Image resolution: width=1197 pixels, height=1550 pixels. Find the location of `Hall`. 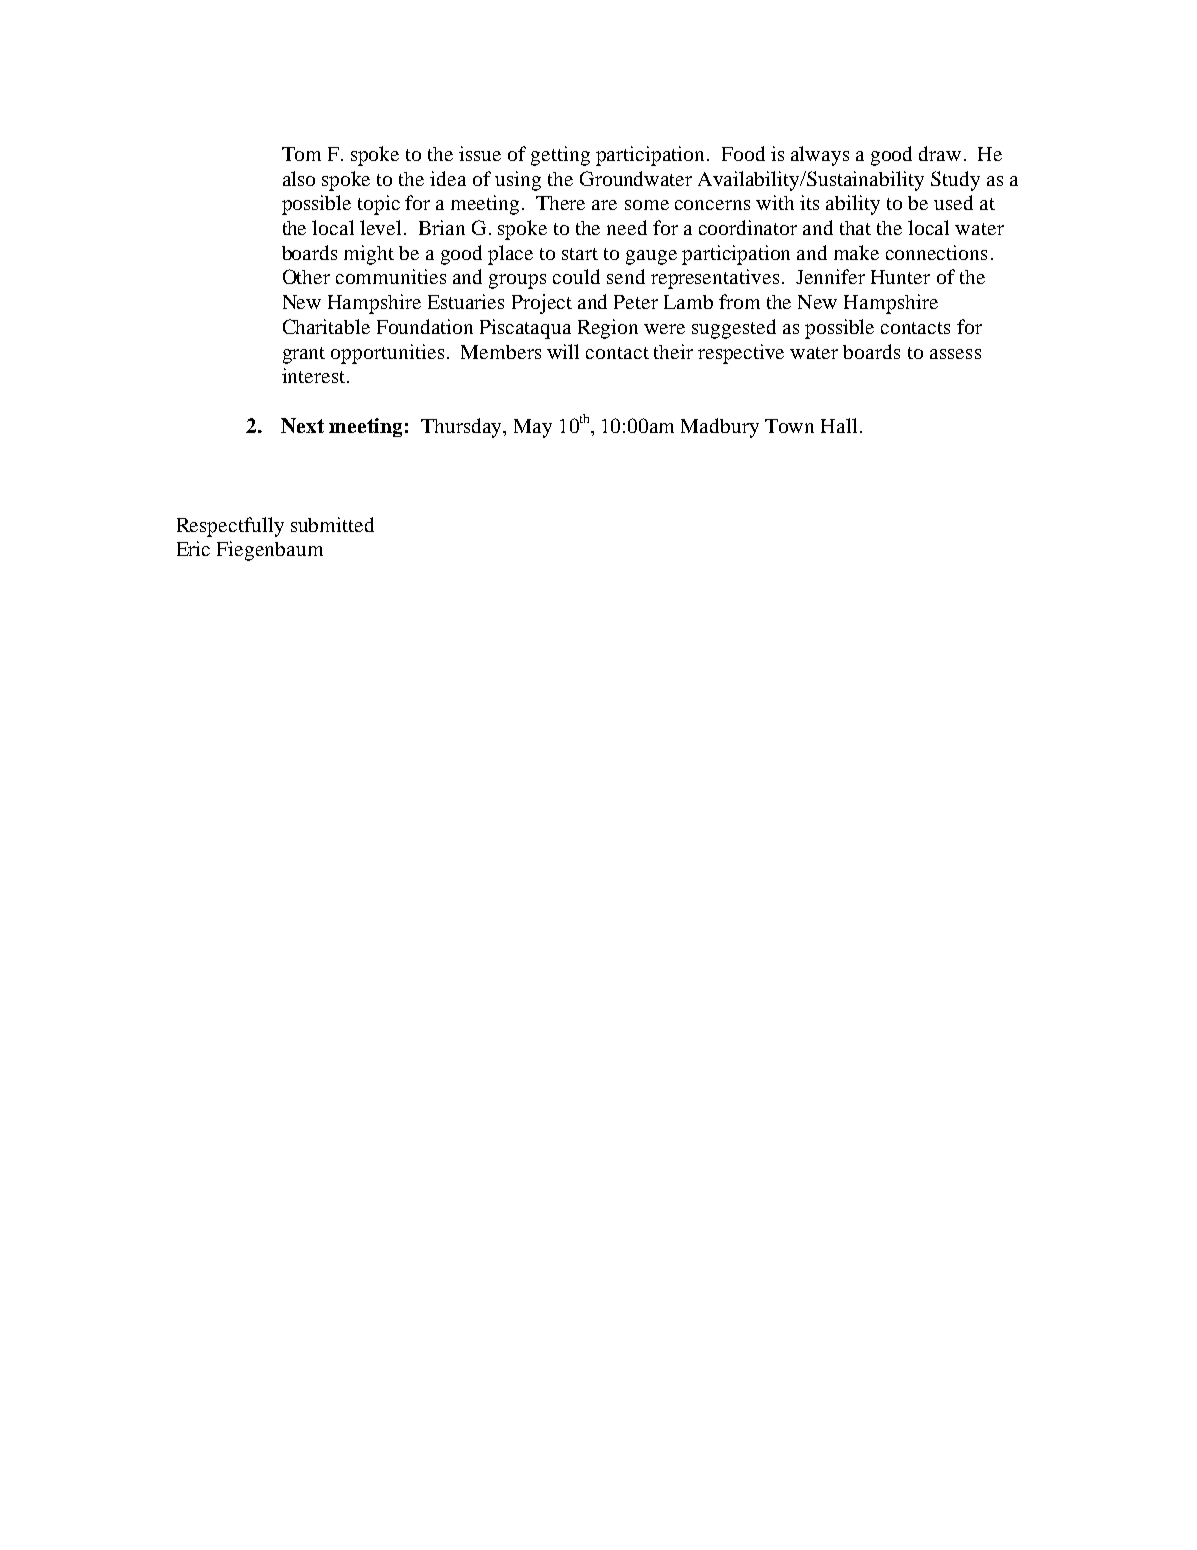

Hall is located at coordinates (839, 425).
